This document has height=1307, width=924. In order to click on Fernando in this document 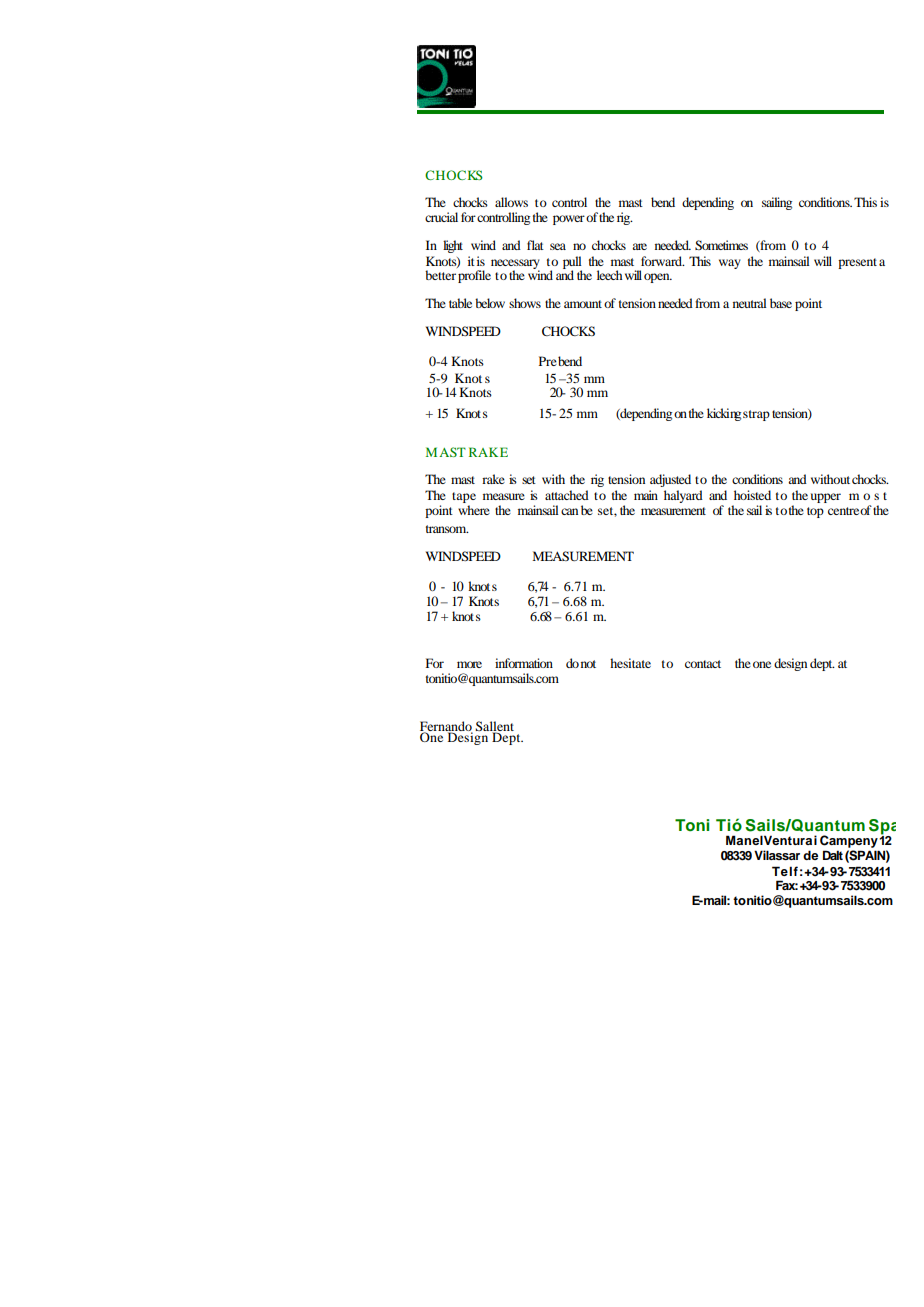, I will do `click(446, 727)`.
